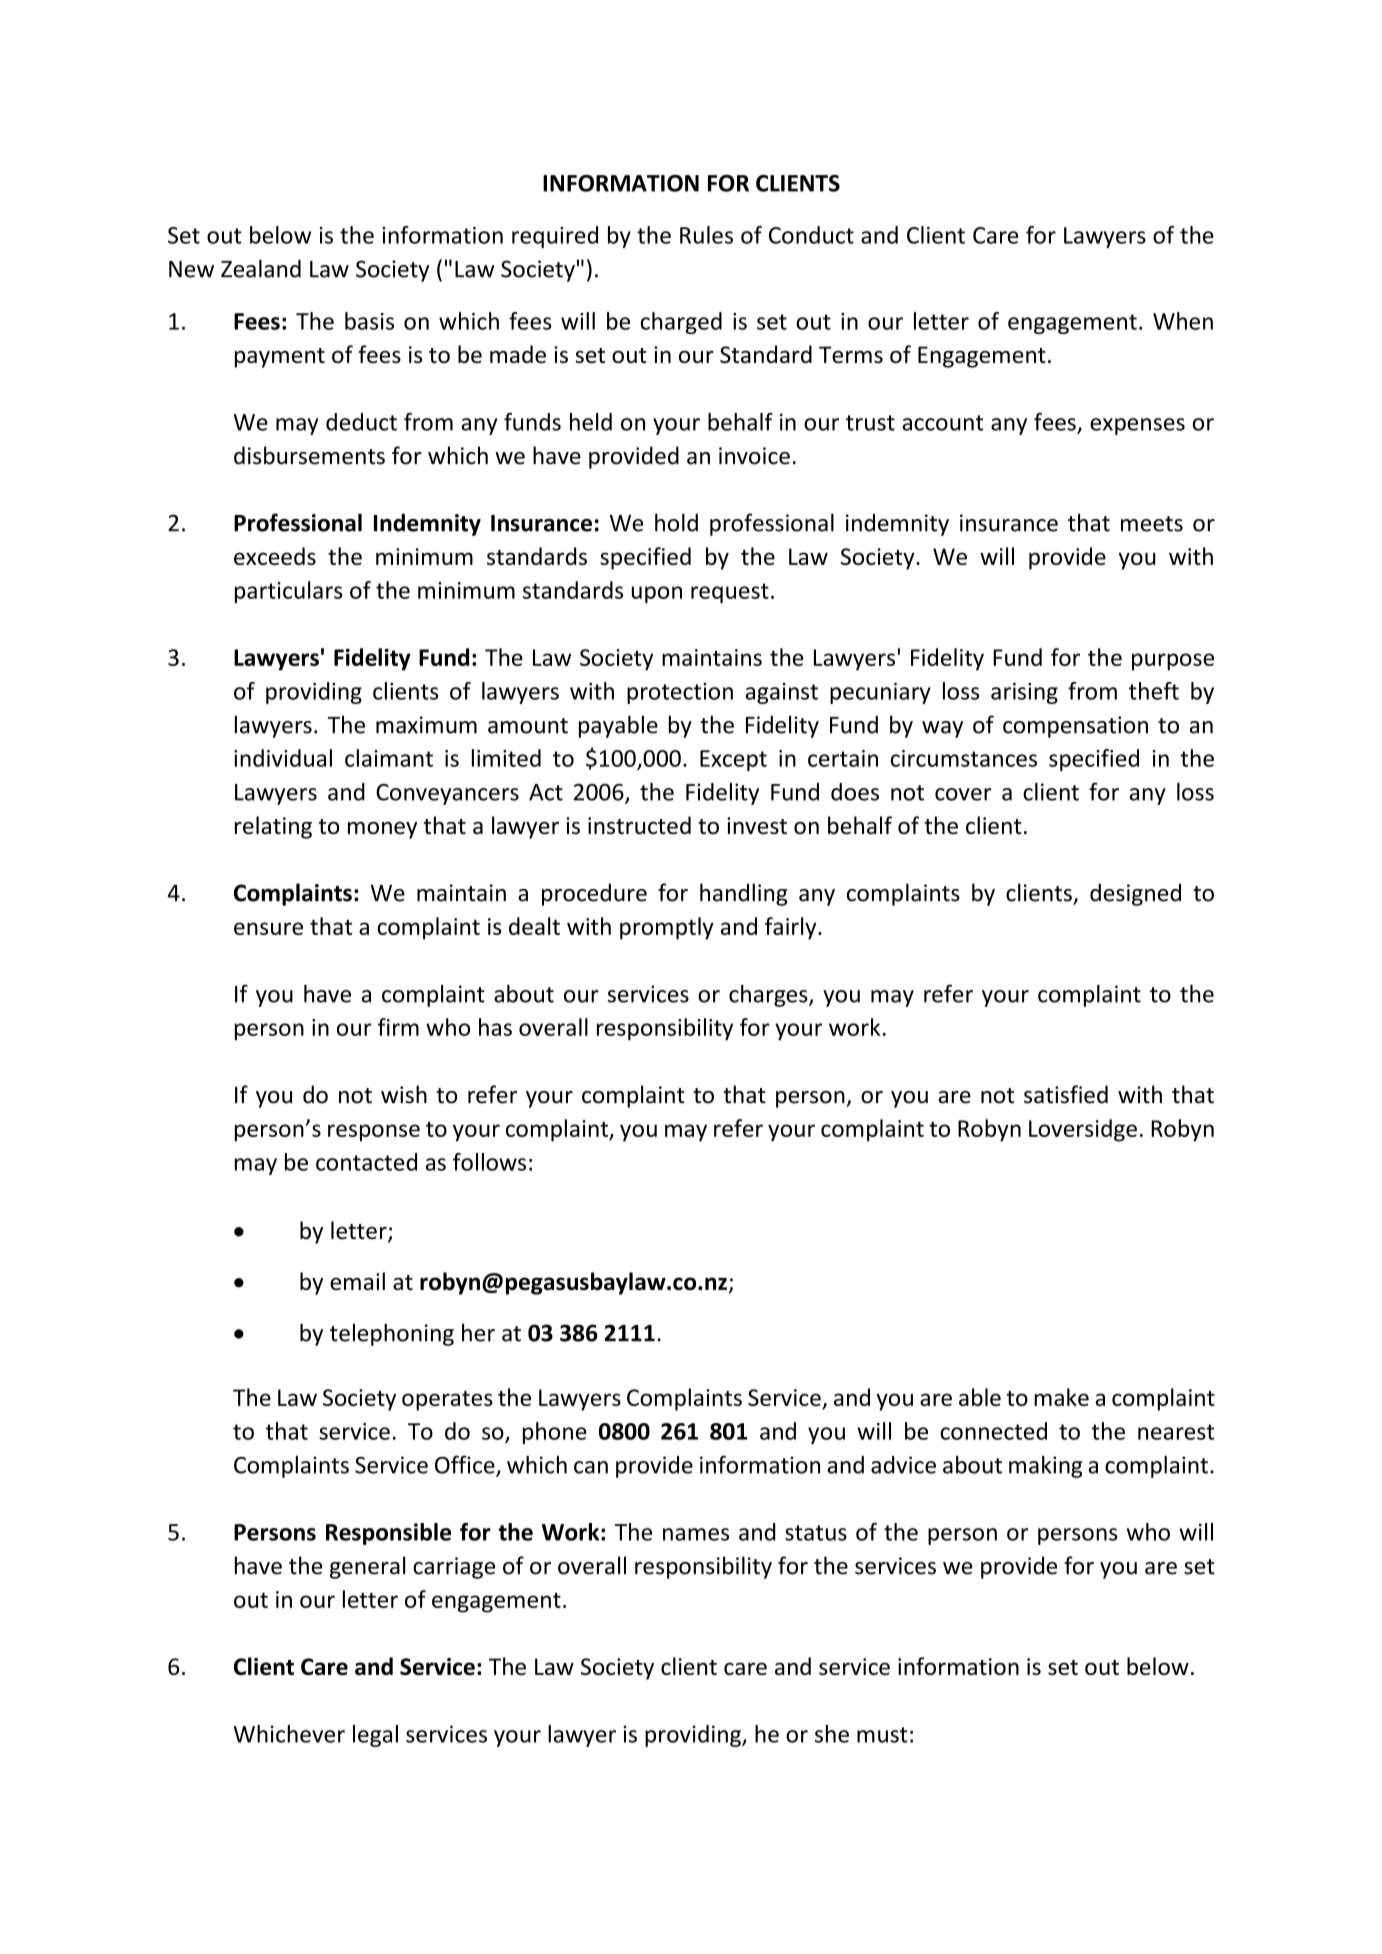 Image resolution: width=1382 pixels, height=1954 pixels. Describe the element at coordinates (1075, 727) in the page. I see `compensation` at that location.
